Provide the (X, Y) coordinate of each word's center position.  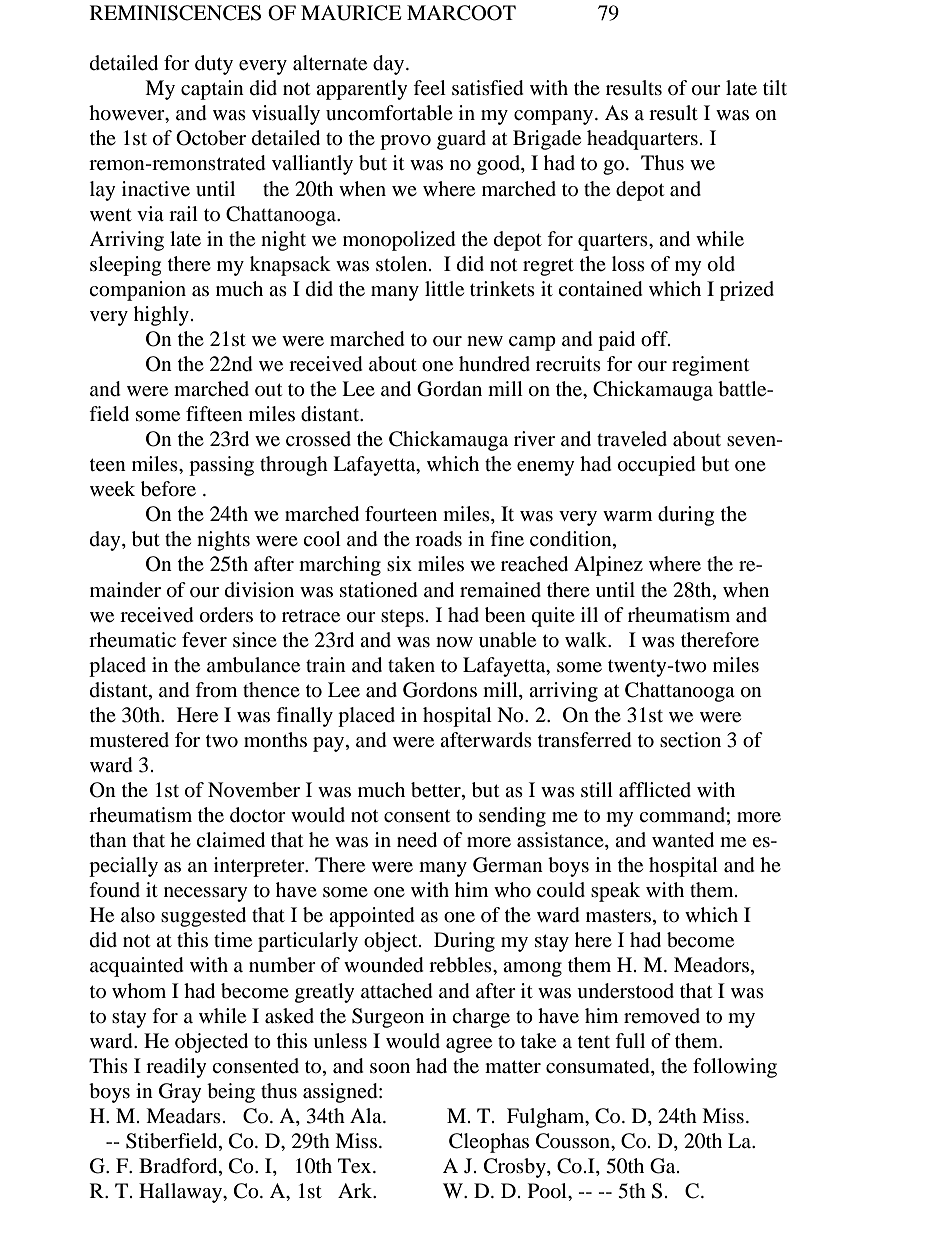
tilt (775, 87)
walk (587, 639)
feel (429, 88)
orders (226, 615)
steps (402, 618)
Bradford (179, 1167)
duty (214, 65)
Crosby (516, 1168)
